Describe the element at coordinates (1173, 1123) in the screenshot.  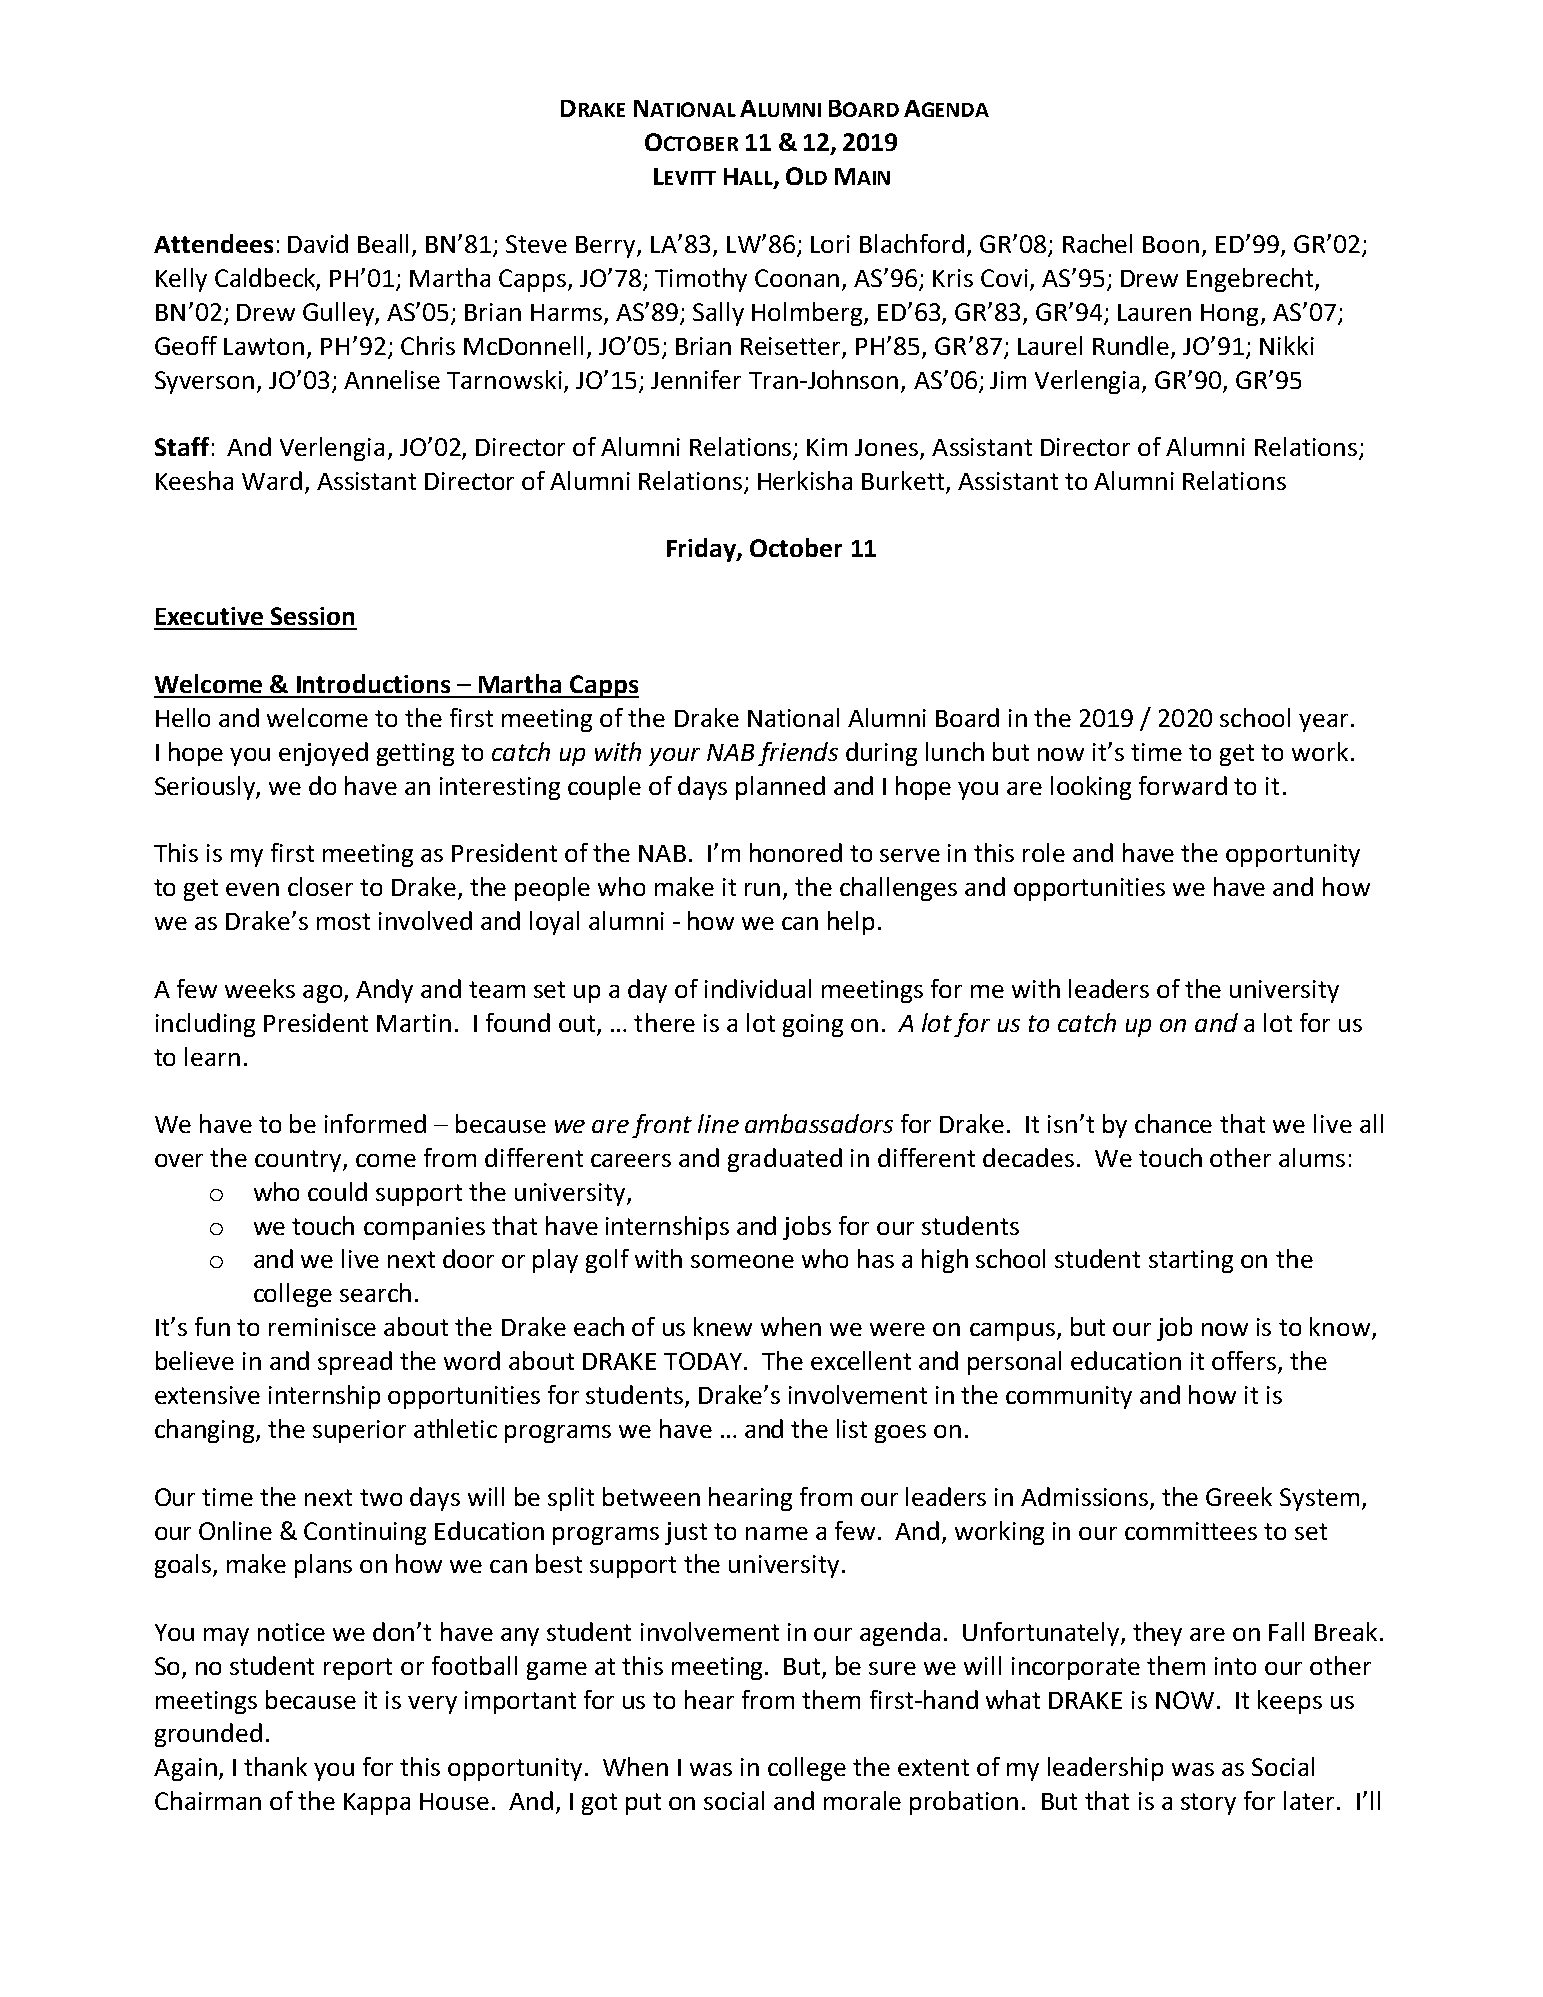
I see `chance` at that location.
